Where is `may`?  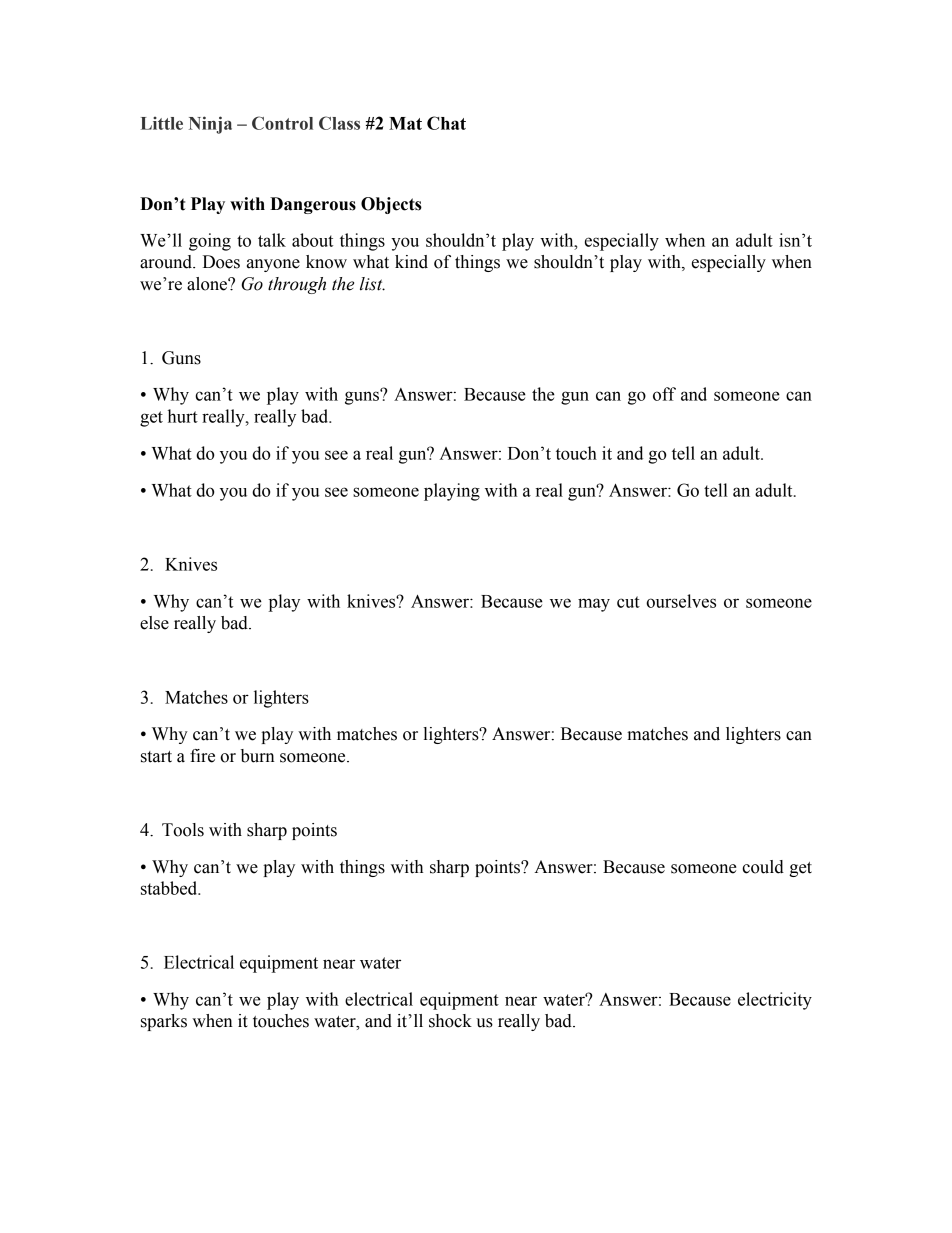
may is located at coordinates (594, 605).
